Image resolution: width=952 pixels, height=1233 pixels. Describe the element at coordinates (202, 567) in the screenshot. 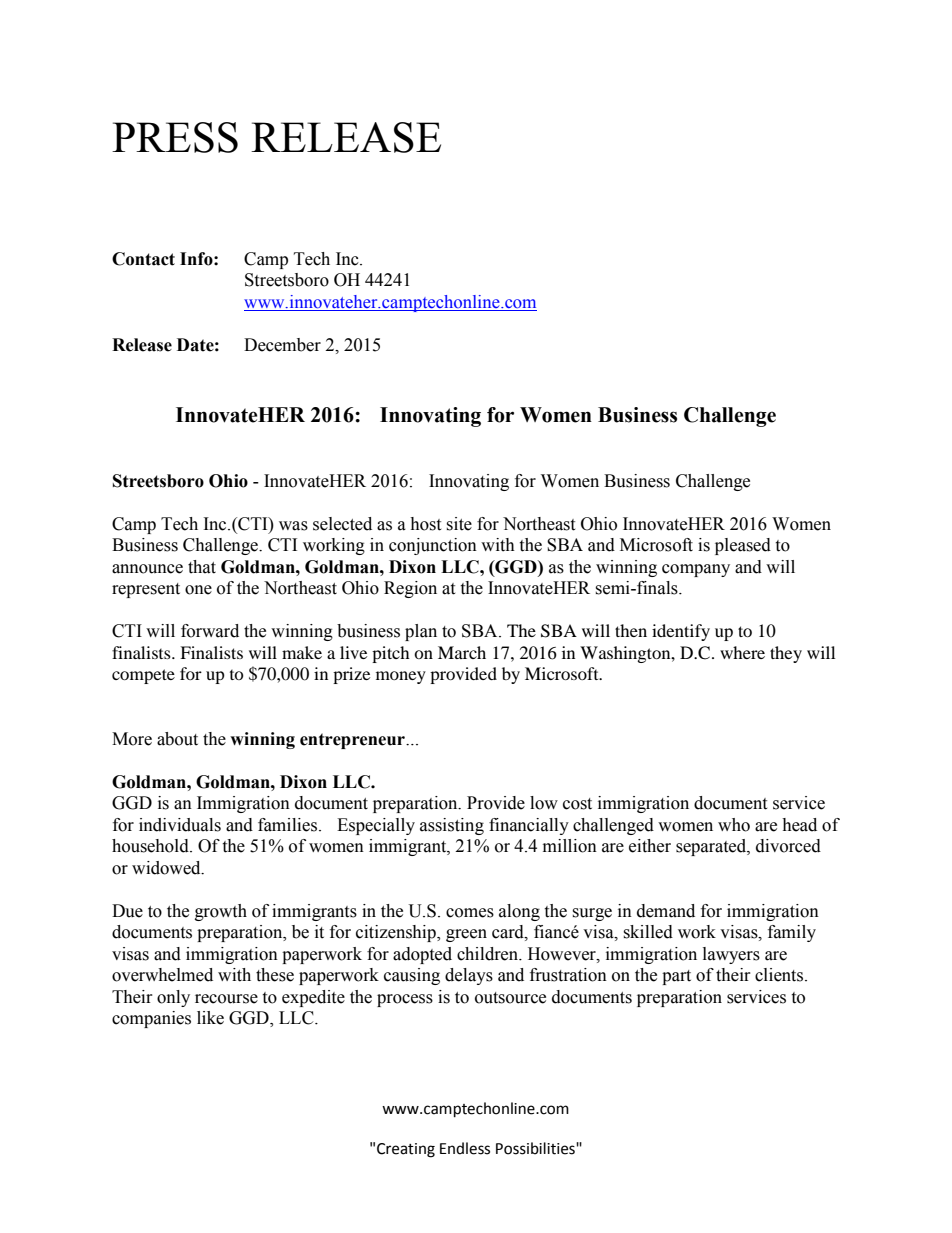

I see `that` at that location.
